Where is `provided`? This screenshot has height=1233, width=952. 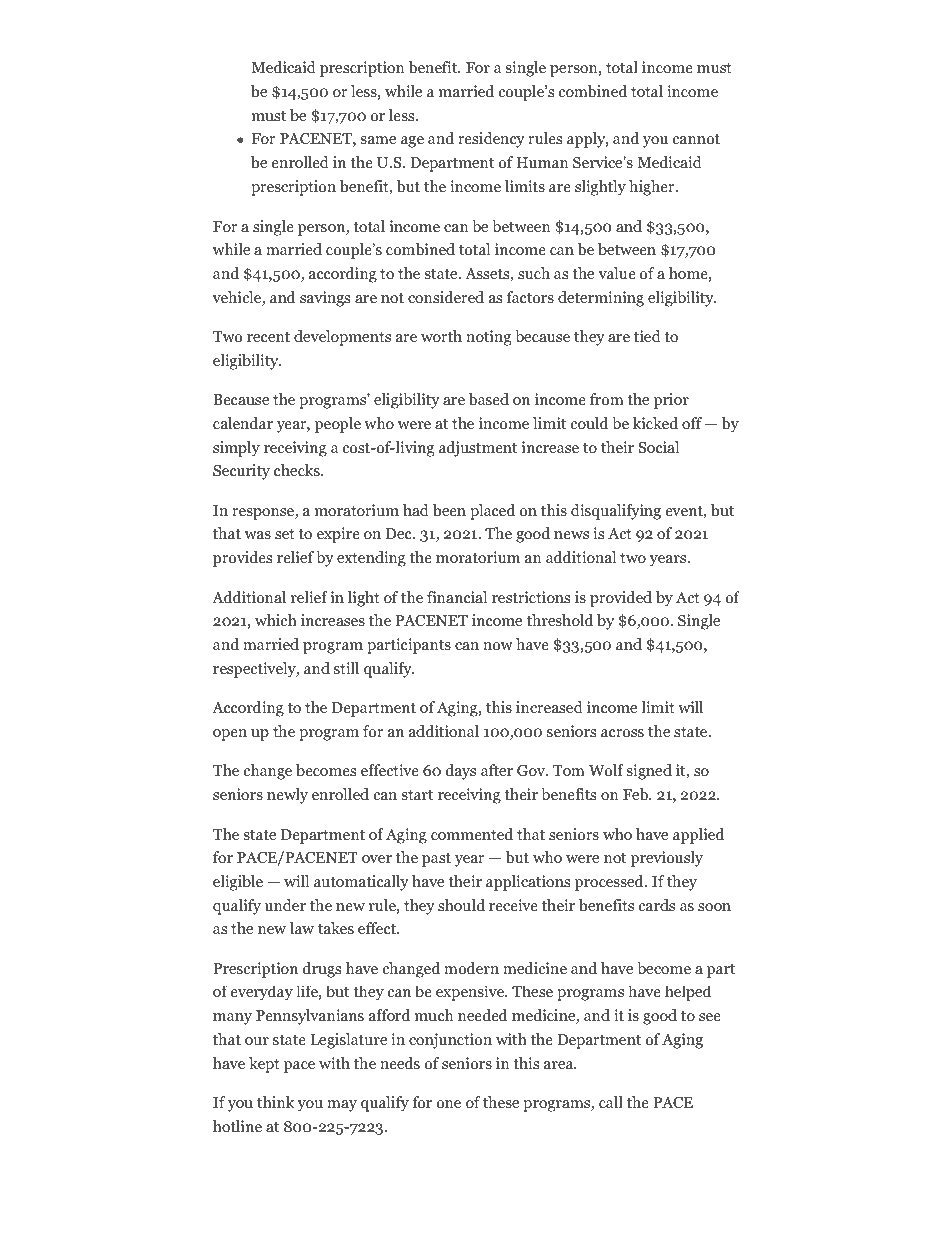 provided is located at coordinates (621, 599).
